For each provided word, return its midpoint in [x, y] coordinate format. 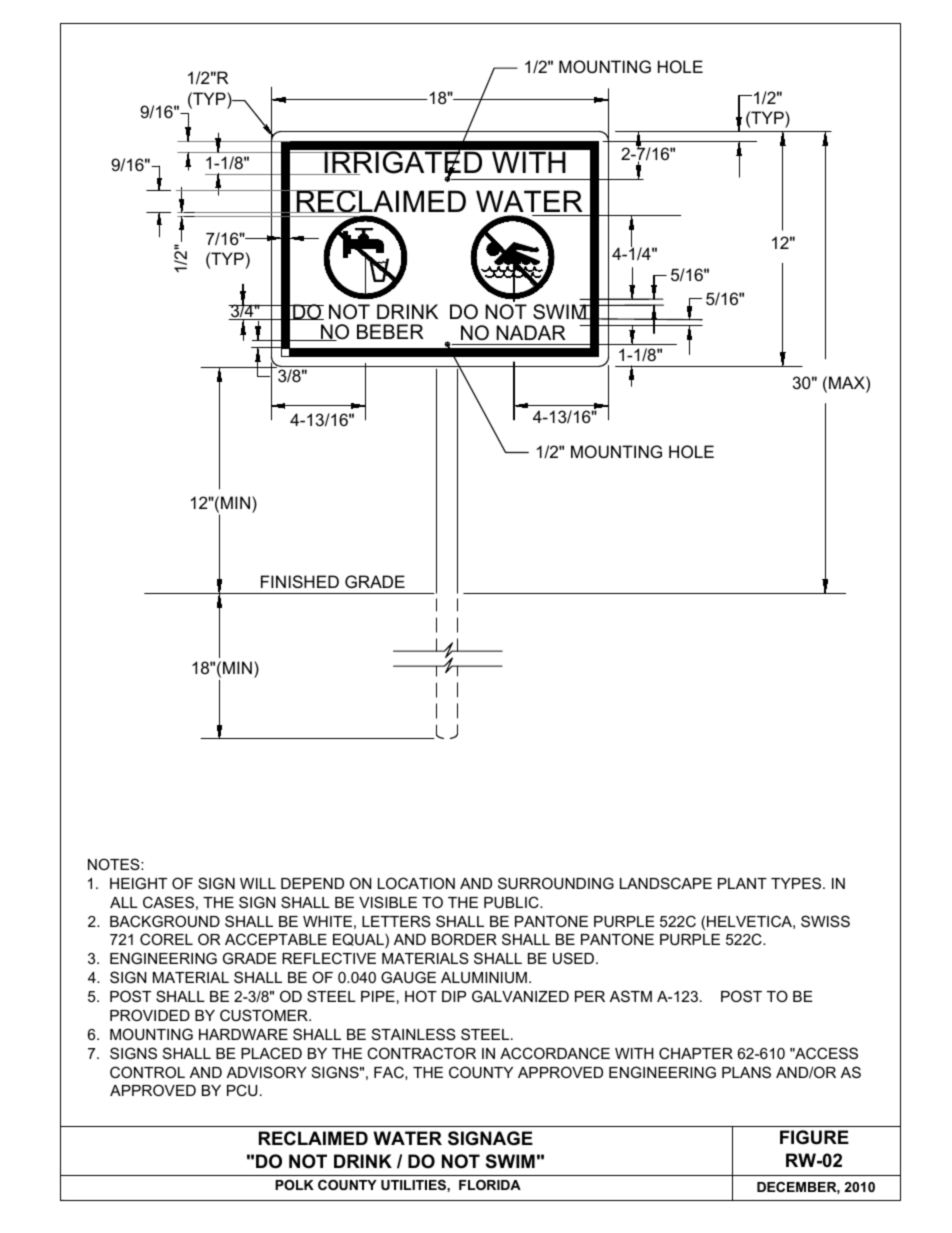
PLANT [742, 883]
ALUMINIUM [484, 977]
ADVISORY [267, 1072]
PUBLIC [512, 902]
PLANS [746, 1072]
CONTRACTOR [421, 1053]
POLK [294, 1185]
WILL [258, 883]
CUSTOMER [265, 1015]
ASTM [631, 996]
